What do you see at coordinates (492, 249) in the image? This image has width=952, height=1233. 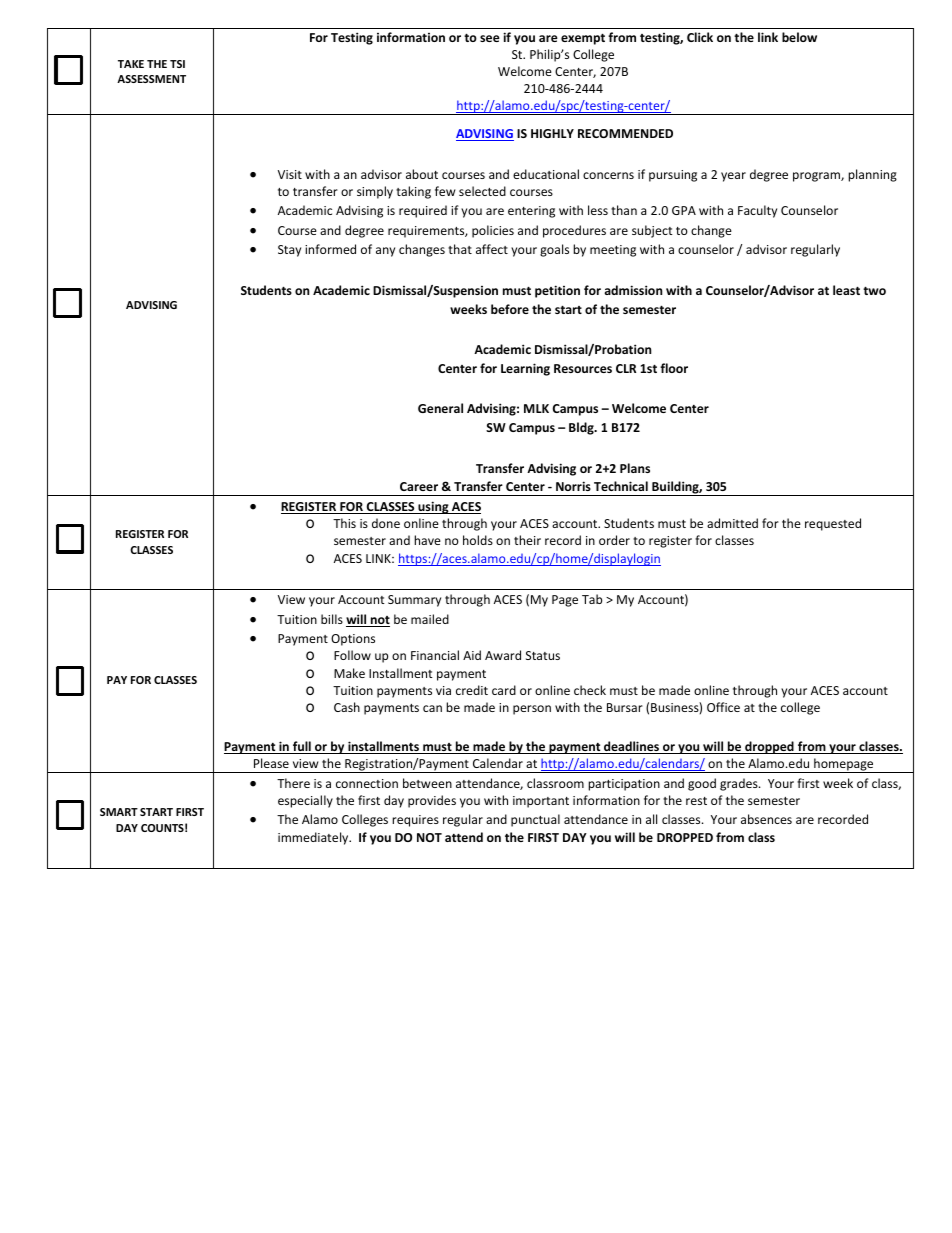 I see `affect` at bounding box center [492, 249].
